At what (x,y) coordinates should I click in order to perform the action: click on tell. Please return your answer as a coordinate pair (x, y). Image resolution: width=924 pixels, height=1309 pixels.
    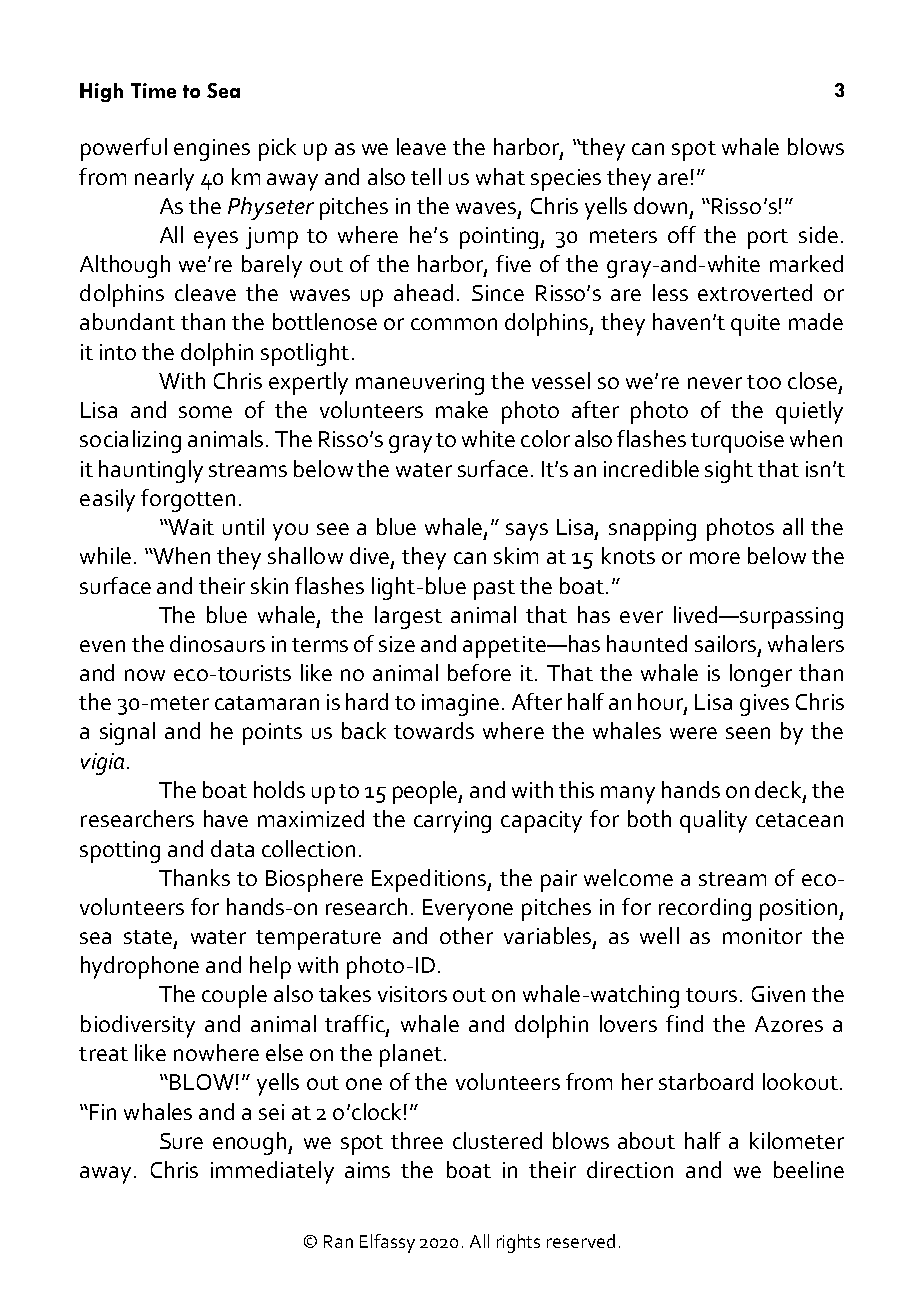
    Looking at the image, I should click on (426, 176).
